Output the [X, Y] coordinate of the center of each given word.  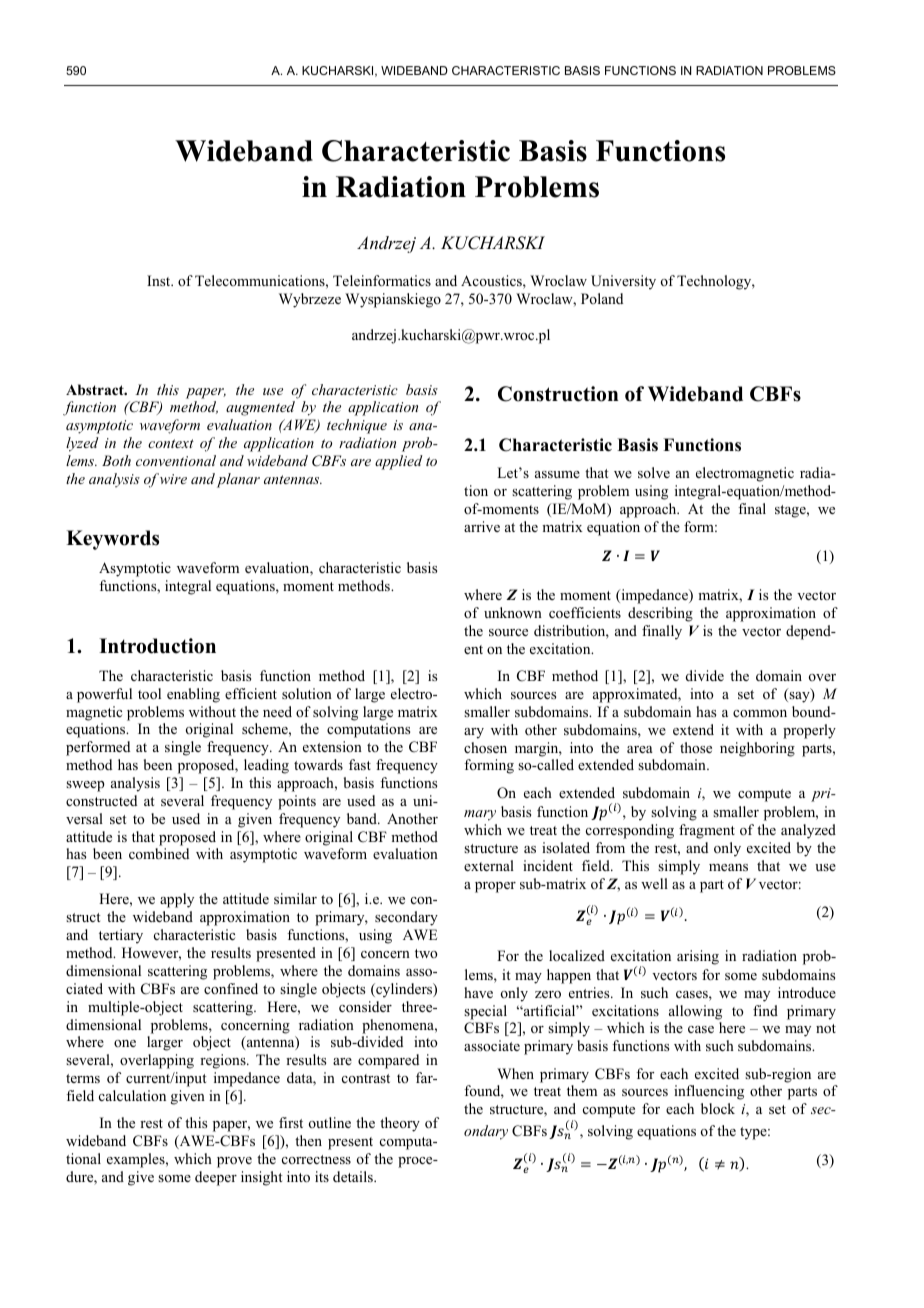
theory [400, 1124]
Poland [602, 298]
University [623, 282]
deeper [216, 1178]
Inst [160, 280]
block [718, 1109]
